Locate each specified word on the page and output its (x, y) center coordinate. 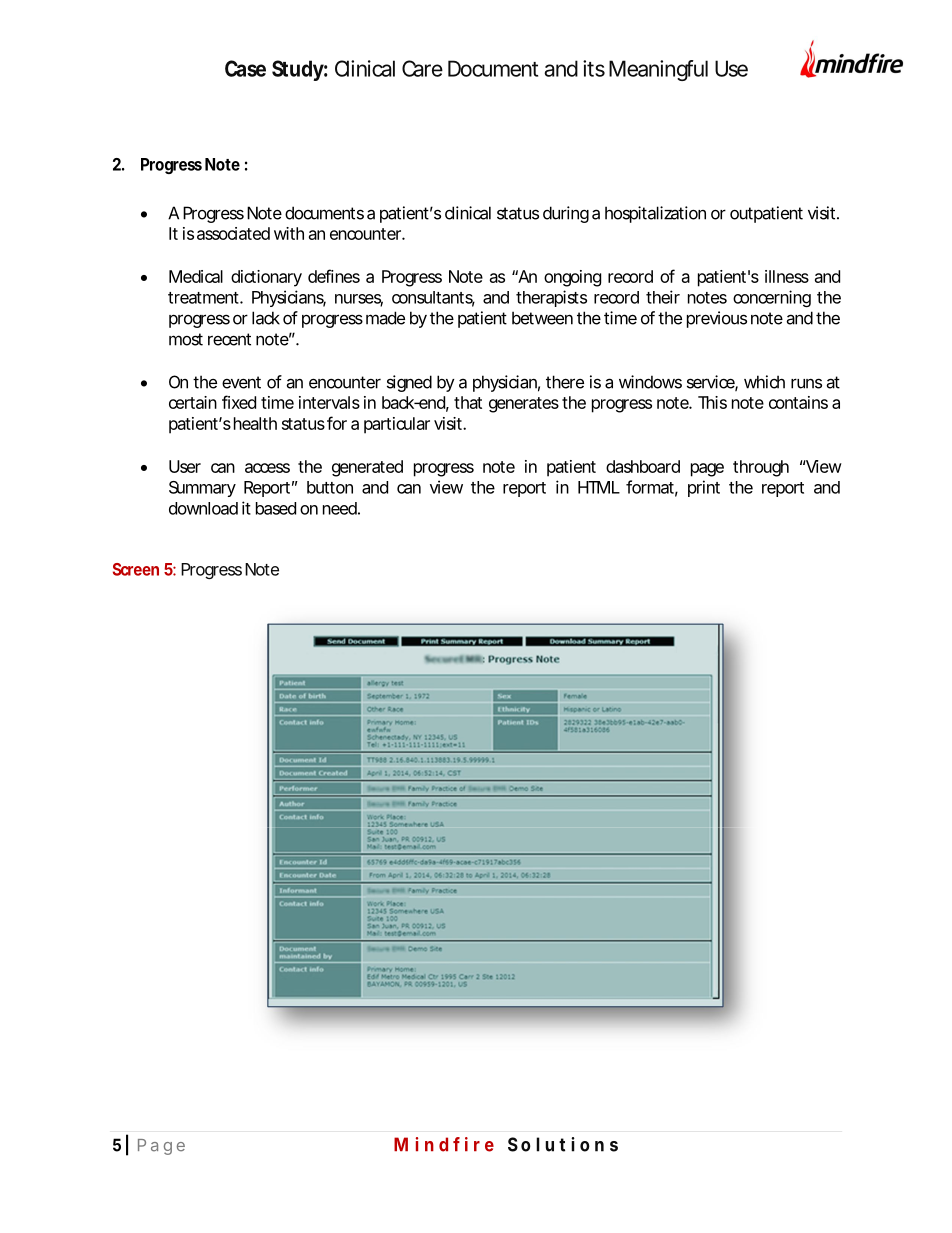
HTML (599, 487)
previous (717, 319)
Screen (136, 569)
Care (422, 68)
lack (266, 318)
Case (245, 68)
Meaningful (658, 70)
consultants (433, 298)
